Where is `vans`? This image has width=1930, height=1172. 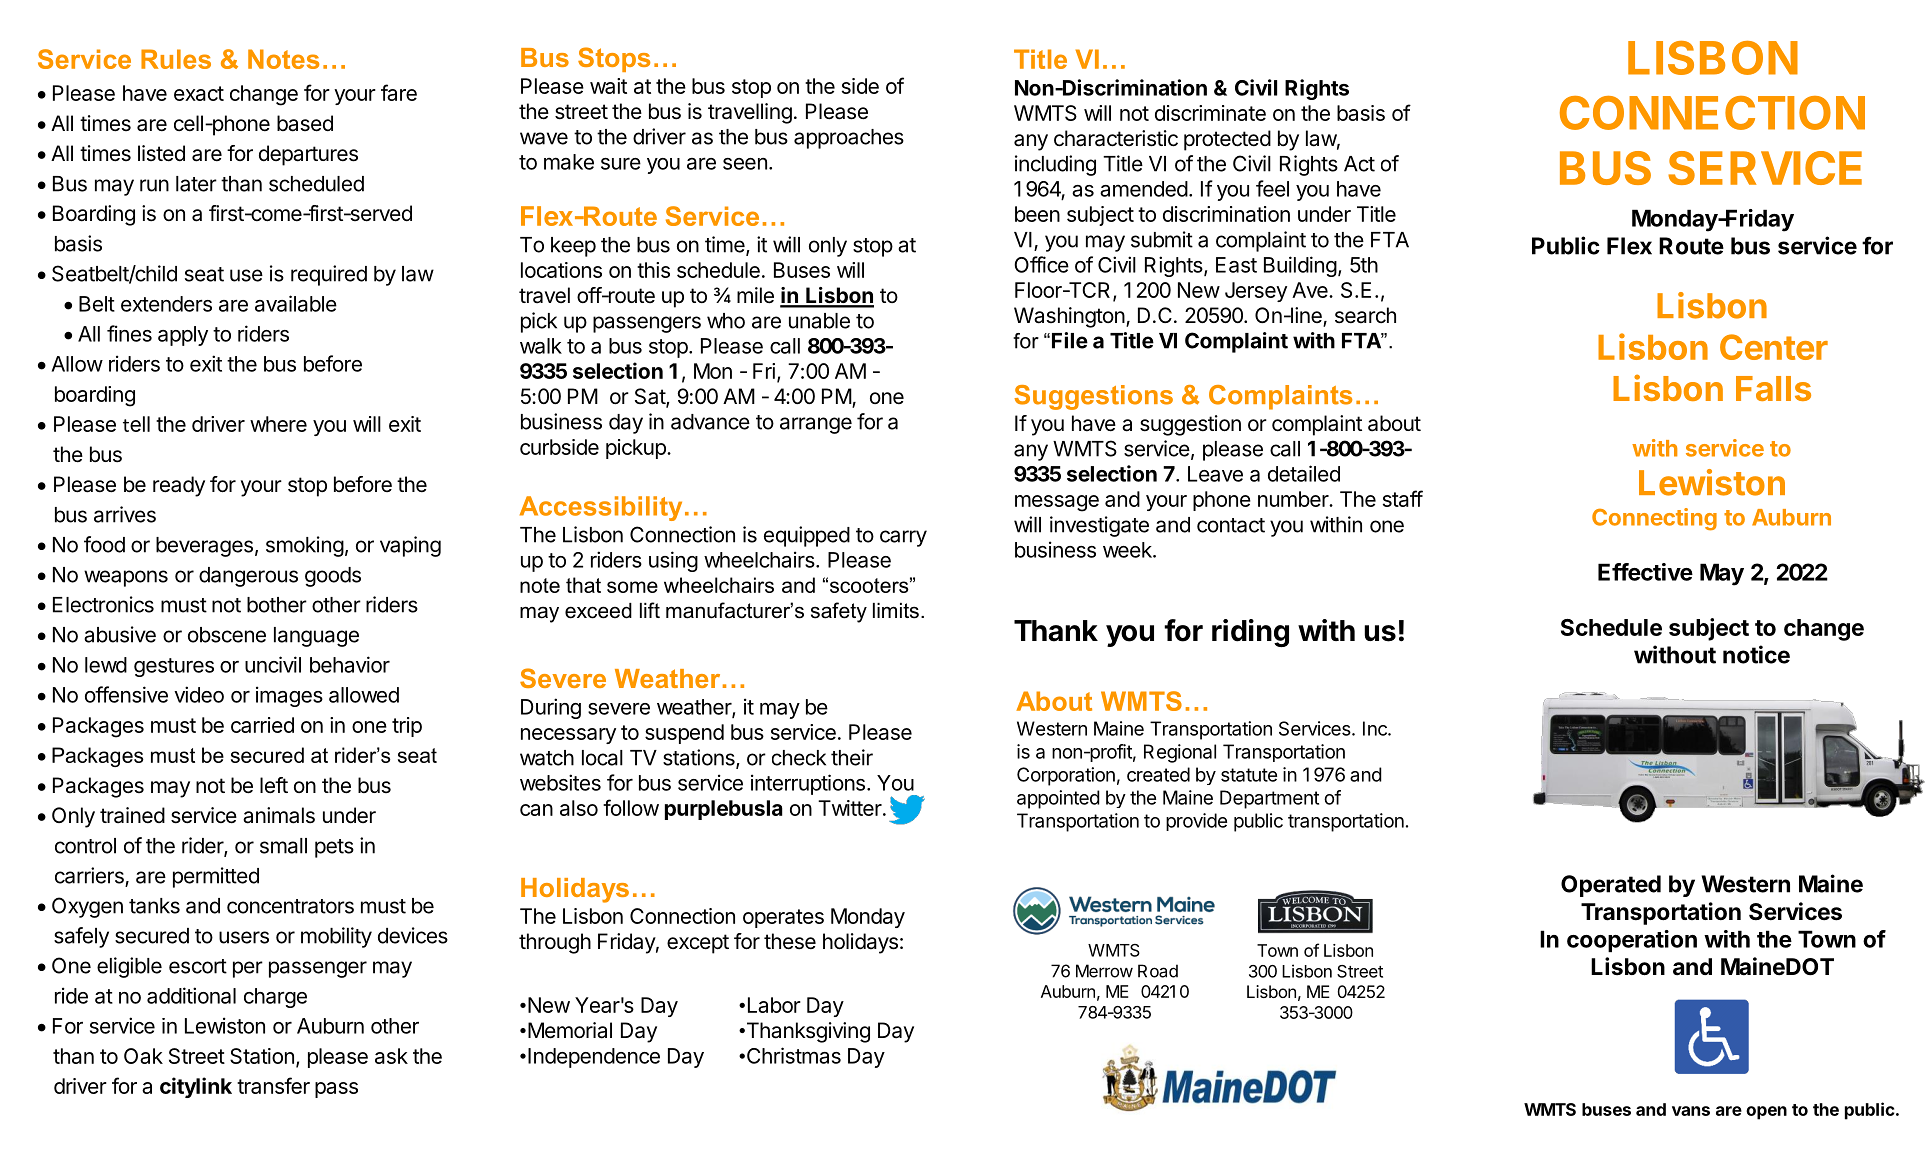 vans is located at coordinates (1691, 1111).
